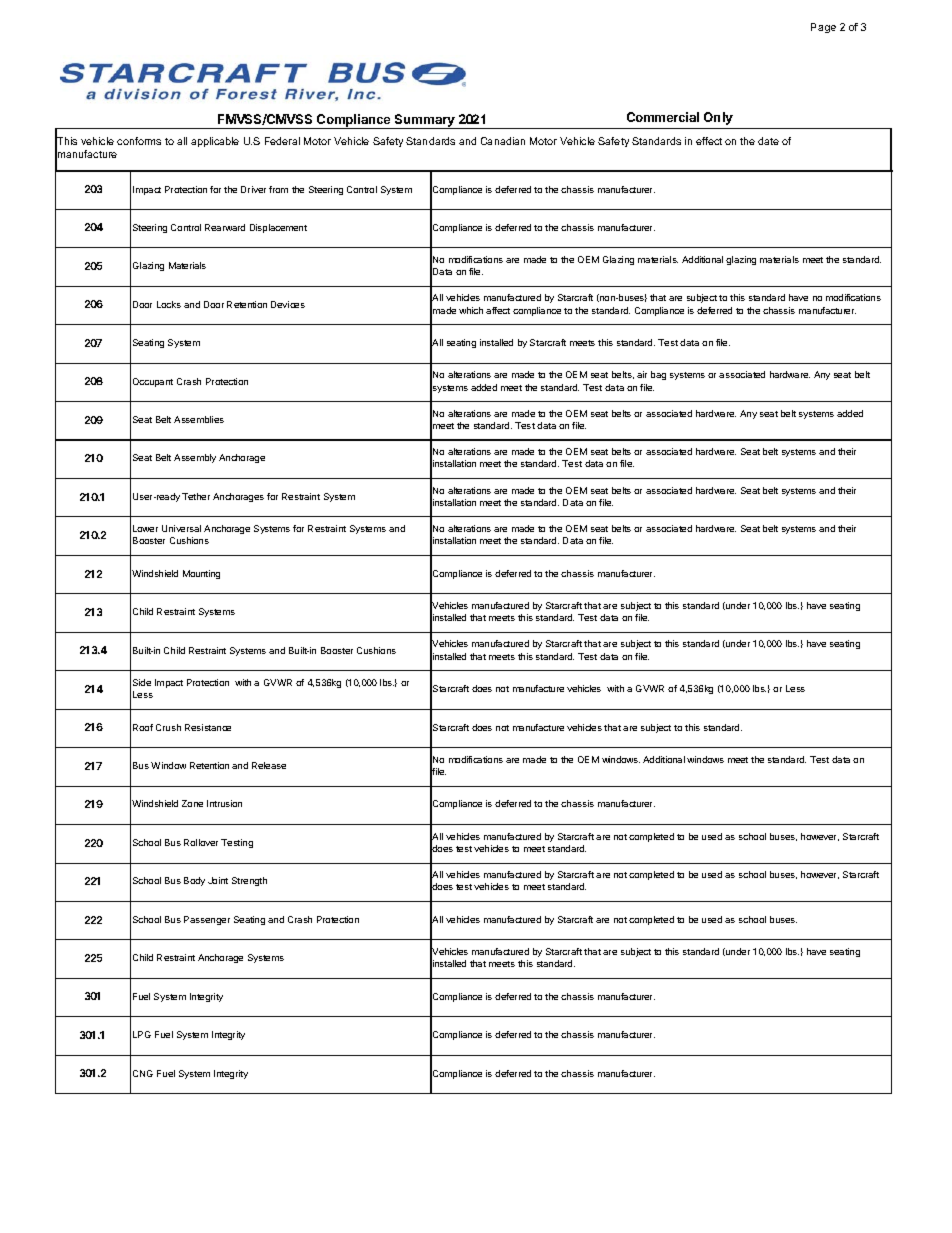 This image has width=952, height=1233. What do you see at coordinates (215, 142) in the image?
I see `applicable` at bounding box center [215, 142].
